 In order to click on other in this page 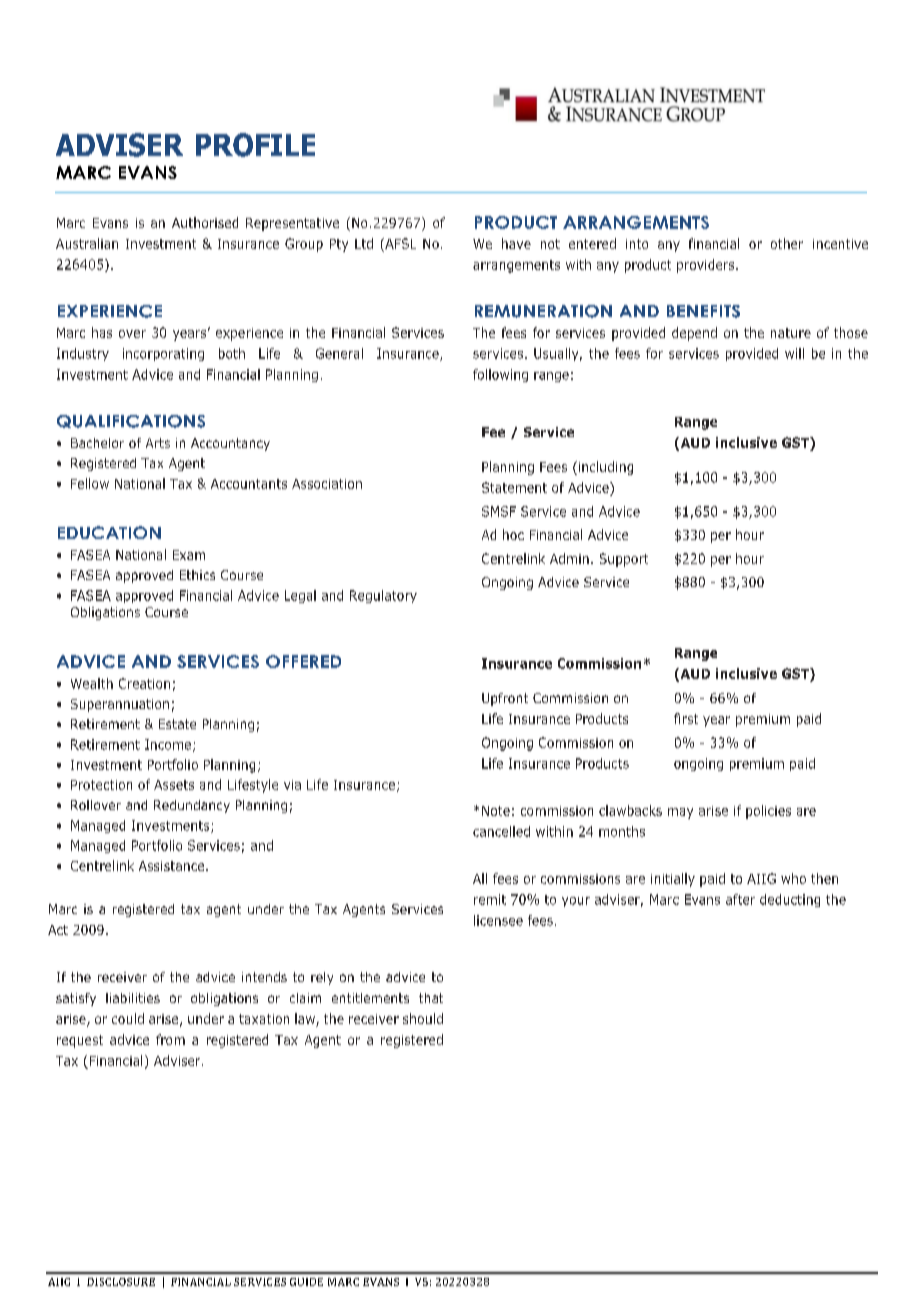, I will do `click(787, 243)`.
